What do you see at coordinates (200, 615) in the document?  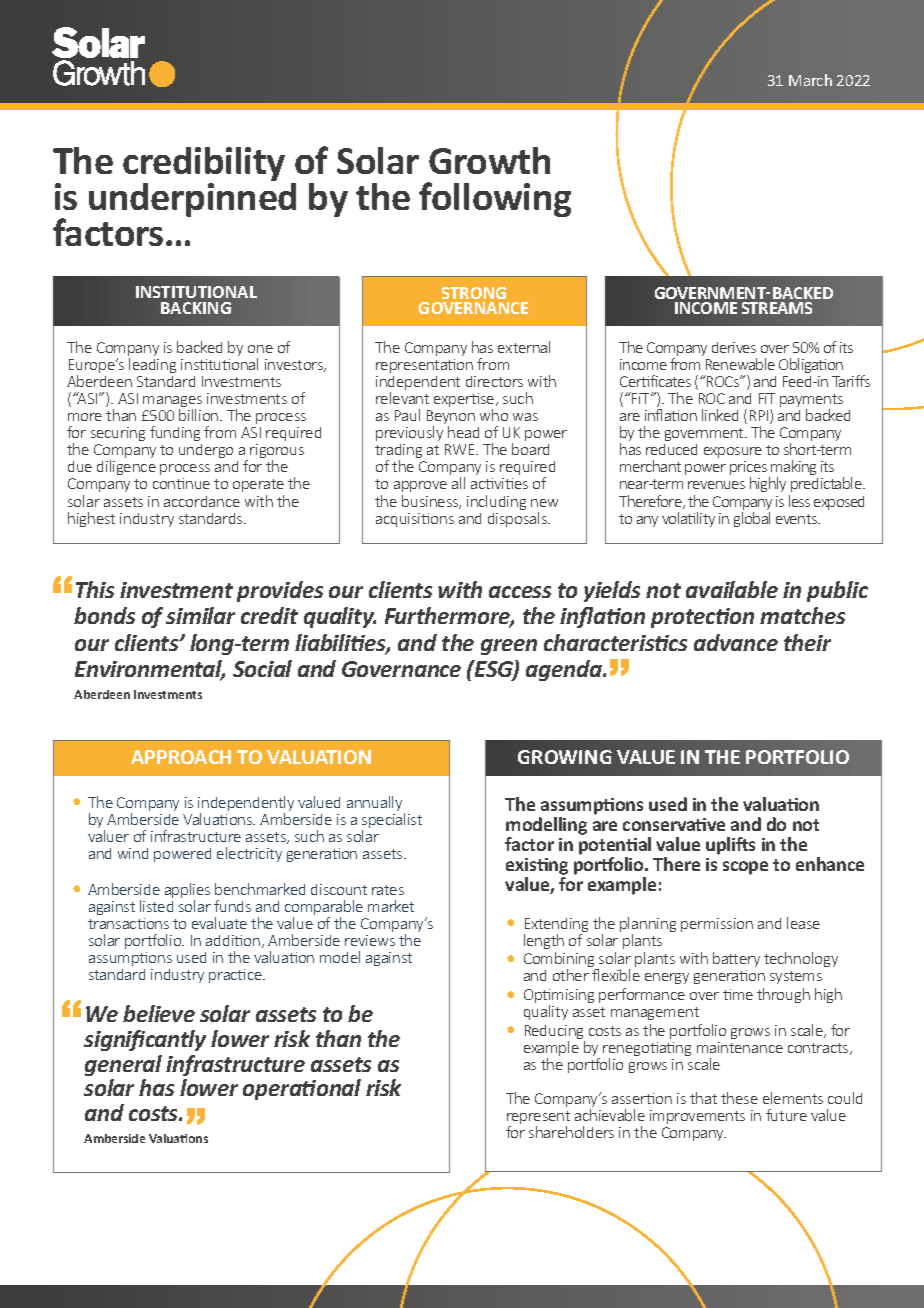 I see `similar` at bounding box center [200, 615].
